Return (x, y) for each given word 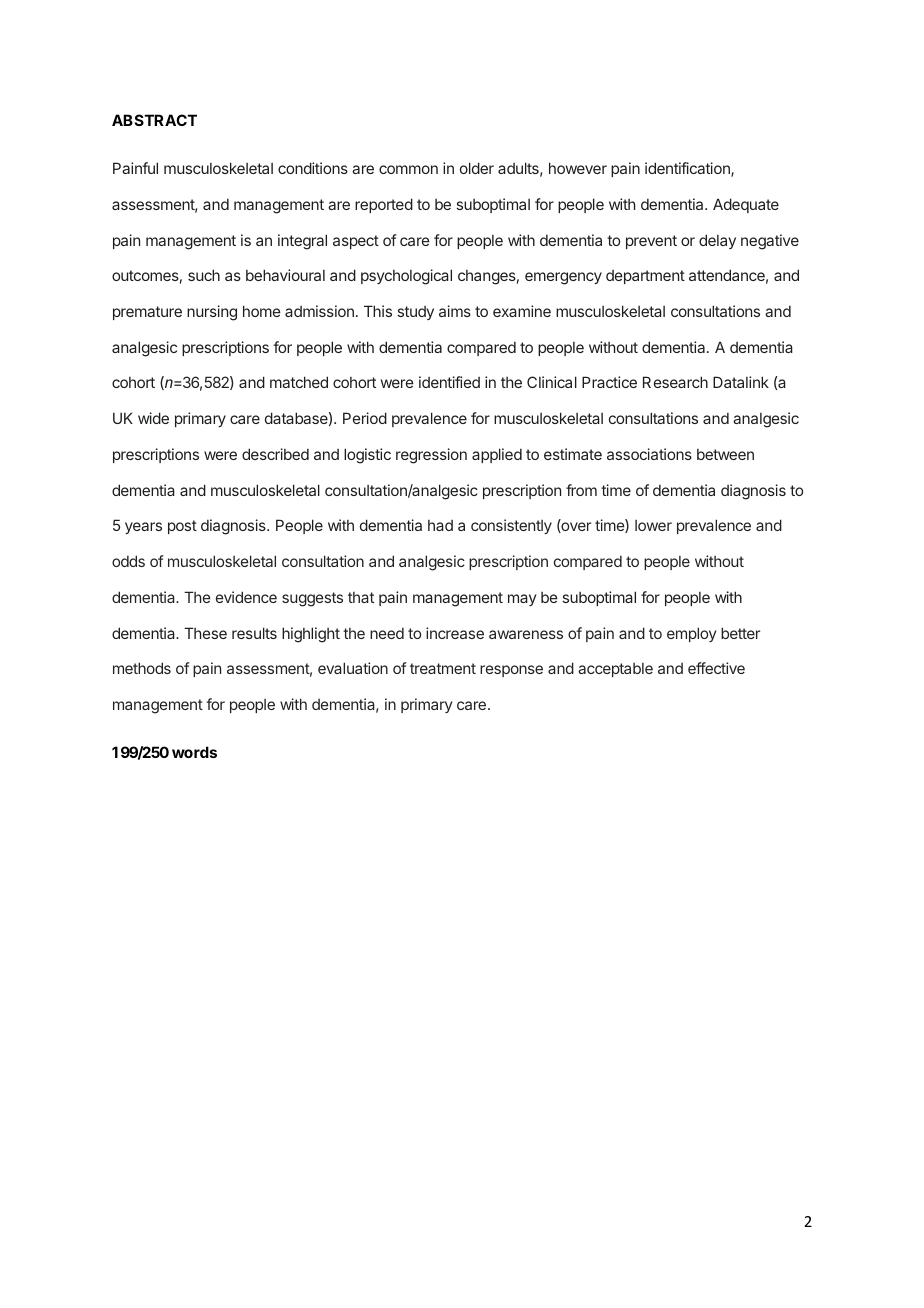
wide (153, 418)
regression (431, 456)
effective (716, 668)
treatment (443, 668)
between (725, 454)
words (194, 752)
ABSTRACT (154, 120)
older (477, 168)
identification (688, 169)
